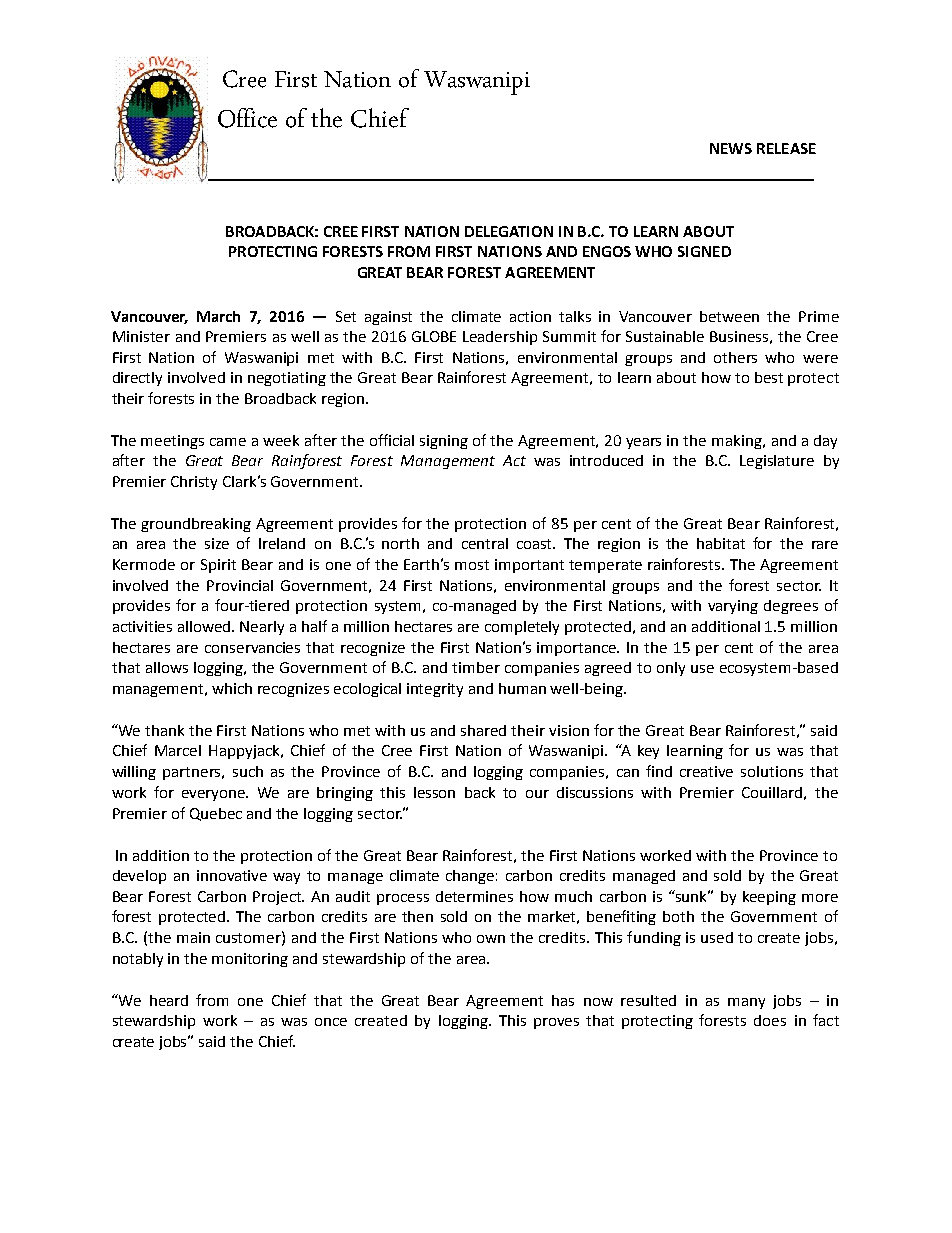  What do you see at coordinates (721, 543) in the image?
I see `habitat` at bounding box center [721, 543].
